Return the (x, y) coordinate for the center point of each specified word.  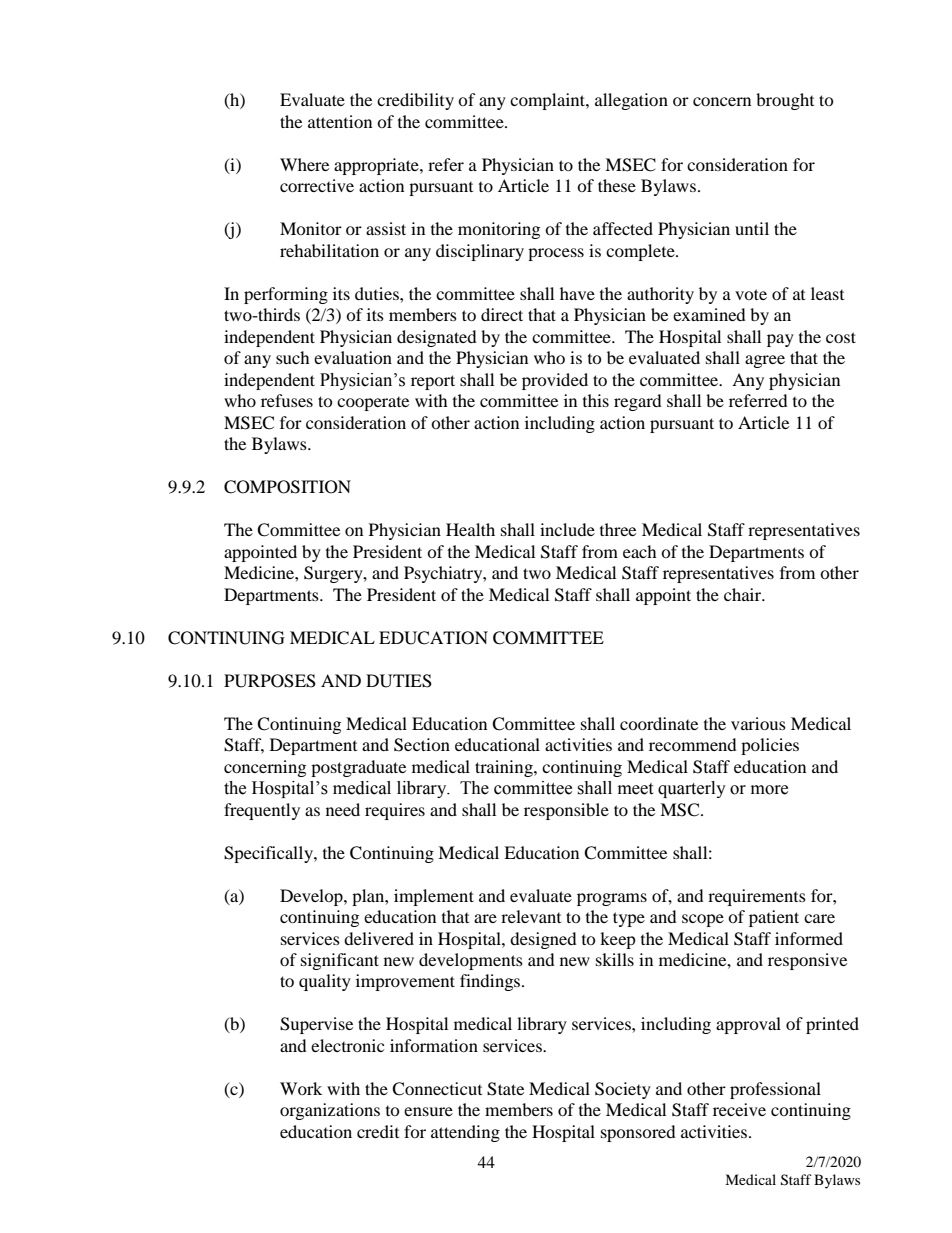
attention (340, 121)
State (505, 1089)
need (343, 809)
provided (555, 381)
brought (785, 101)
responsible (566, 811)
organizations (330, 1111)
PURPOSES (270, 681)
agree (765, 361)
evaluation (353, 357)
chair (744, 594)
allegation (631, 101)
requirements (757, 897)
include (567, 529)
